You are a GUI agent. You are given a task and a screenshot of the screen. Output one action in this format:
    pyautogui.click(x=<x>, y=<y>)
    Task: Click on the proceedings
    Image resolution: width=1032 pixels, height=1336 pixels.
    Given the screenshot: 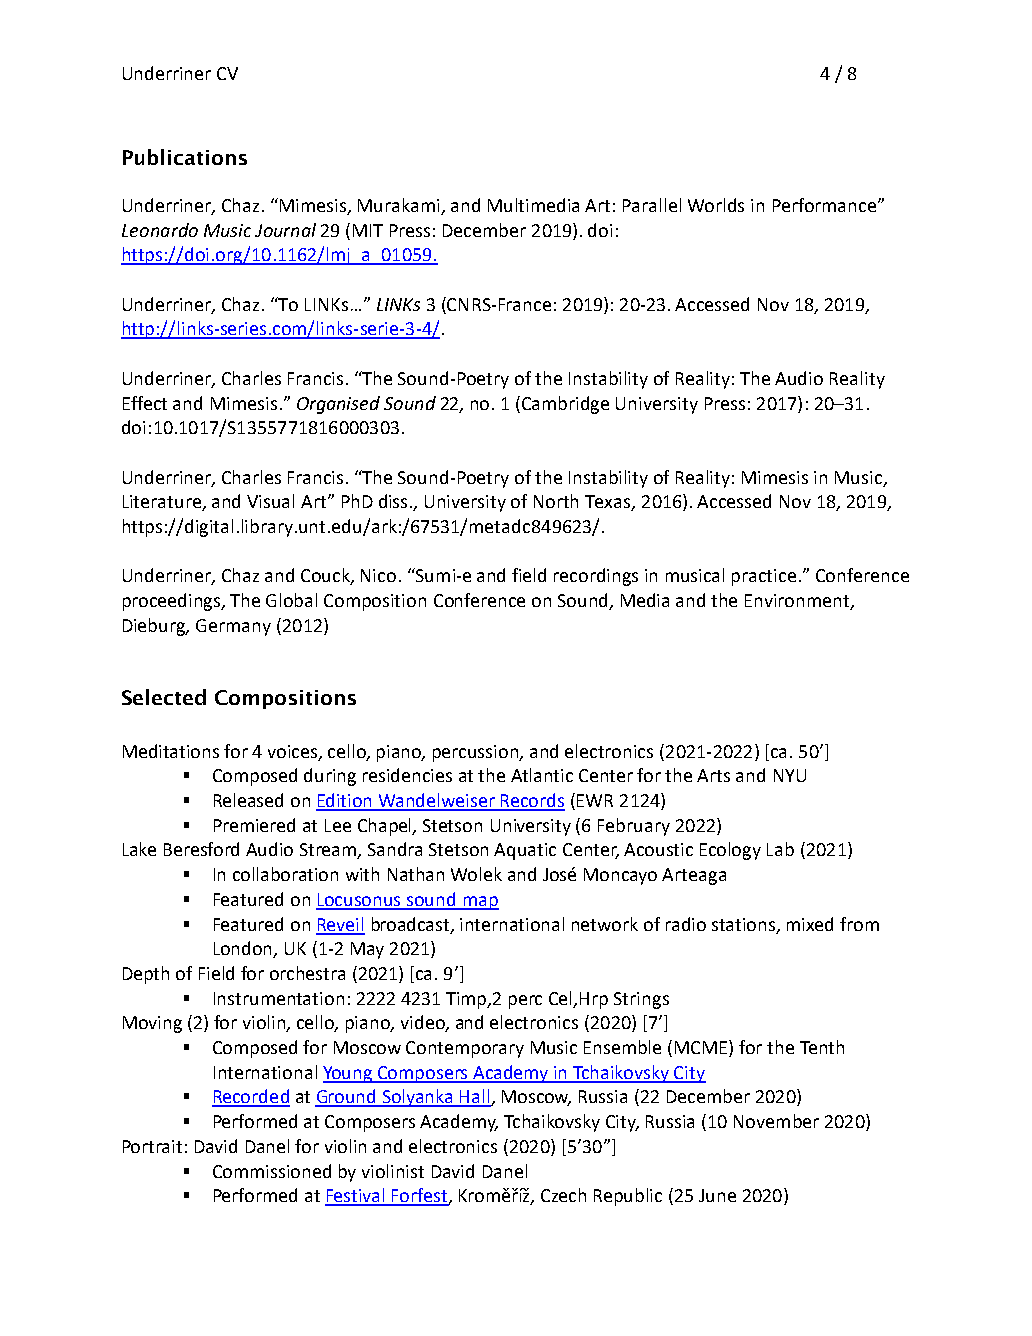 What is the action you would take?
    pyautogui.click(x=173, y=602)
